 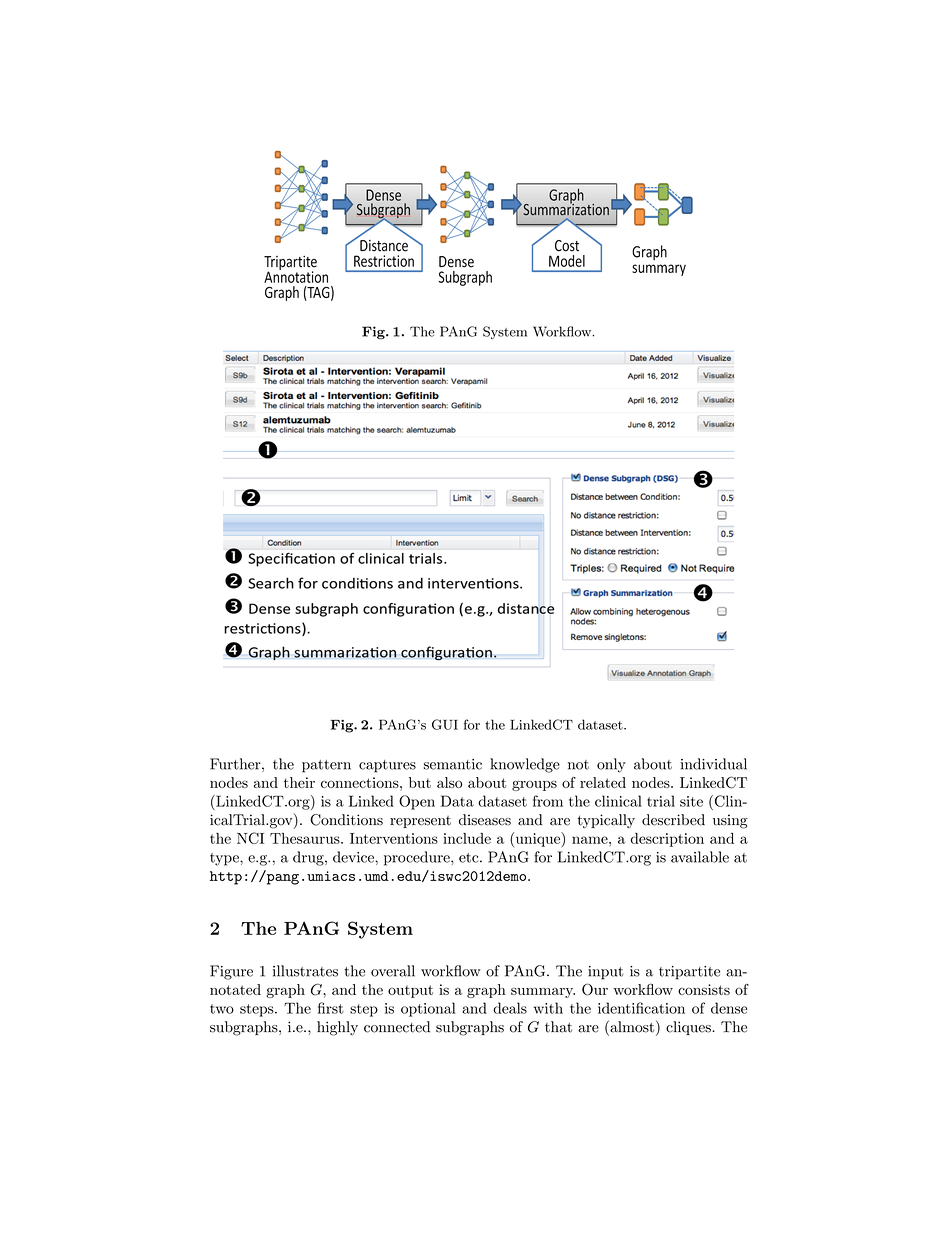 I want to click on tripartite, so click(x=689, y=973).
